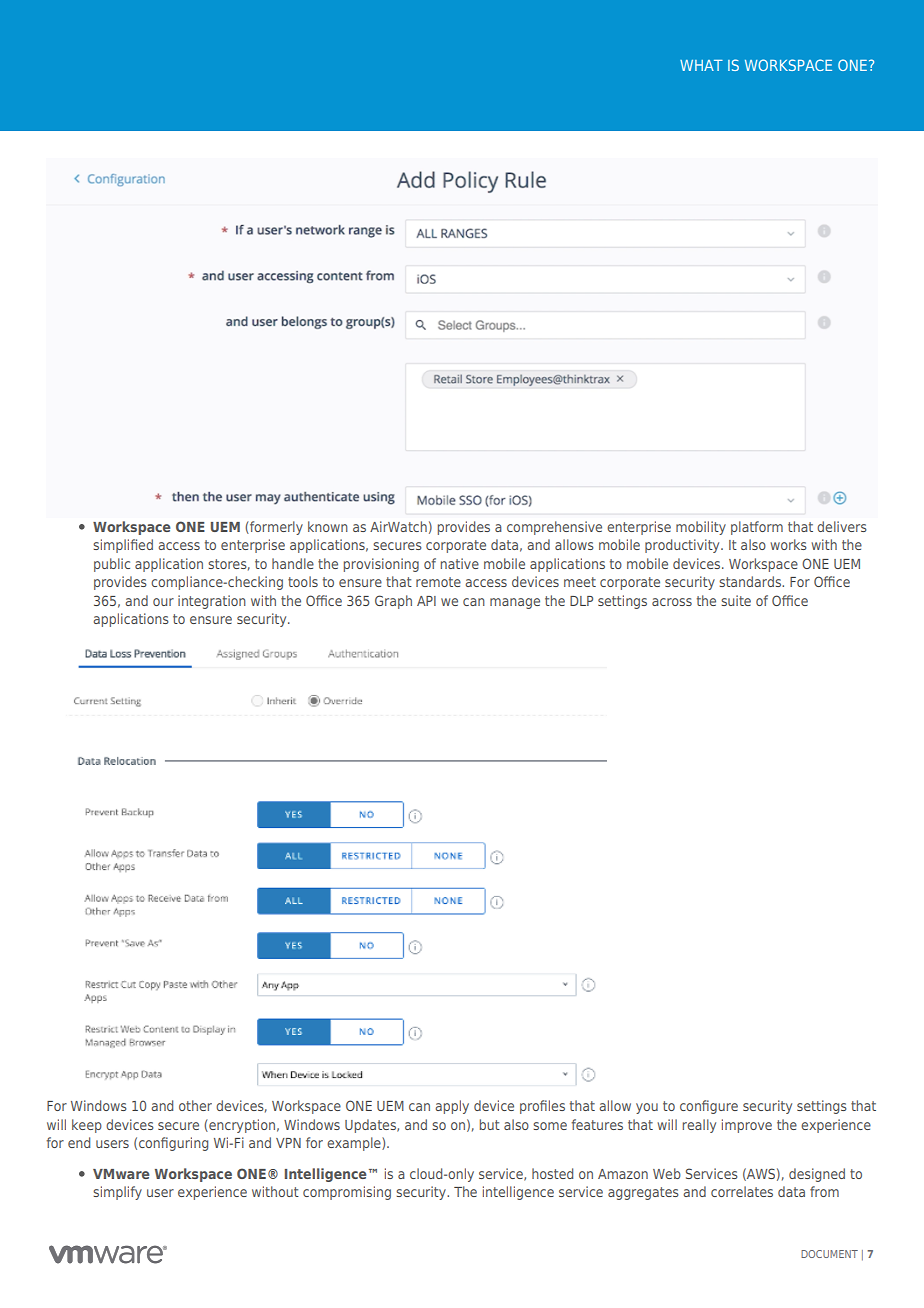 The image size is (924, 1308). Describe the element at coordinates (195, 1105) in the page. I see `other` at that location.
